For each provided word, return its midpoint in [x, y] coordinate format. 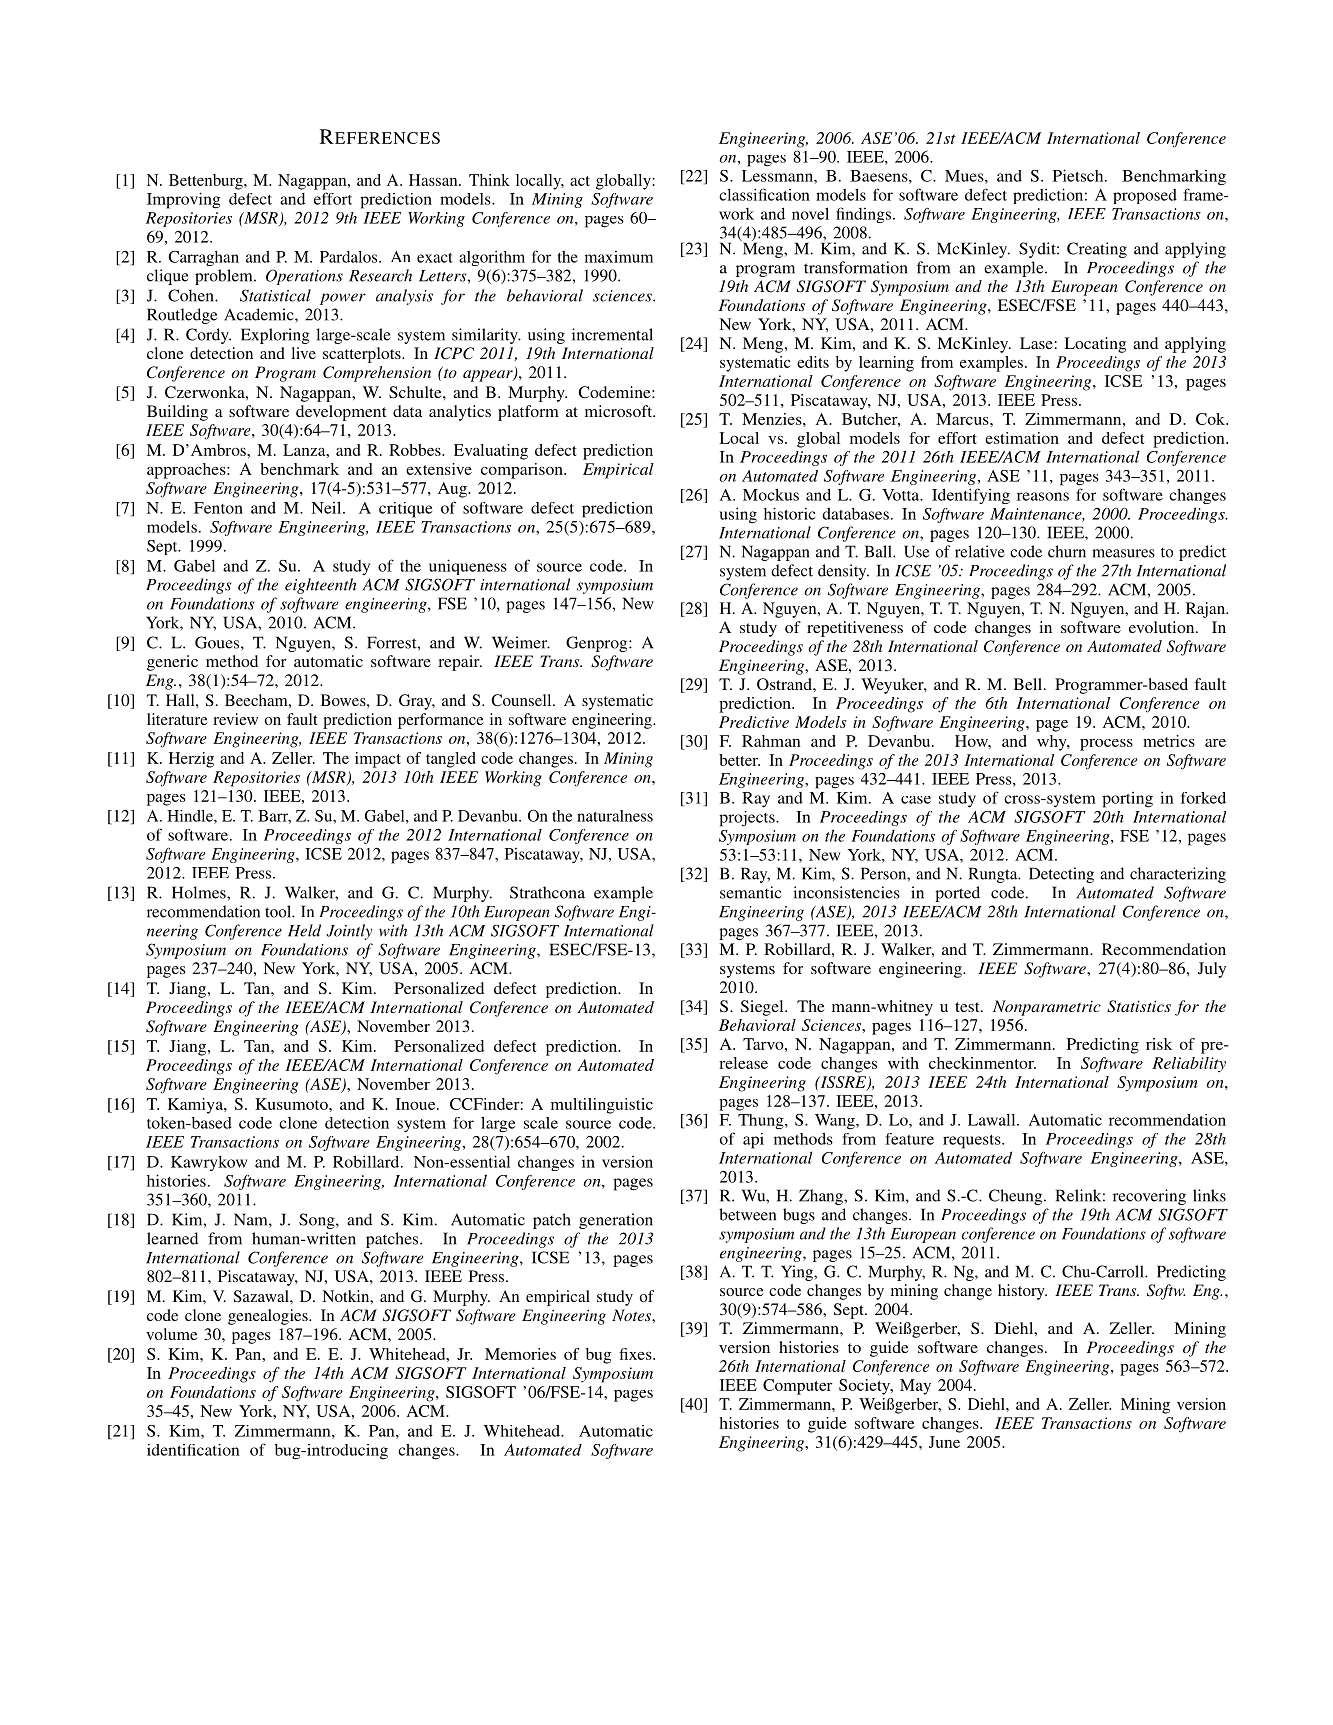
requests [973, 1142]
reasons [1043, 496]
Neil [327, 507]
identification [193, 1450]
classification [764, 194]
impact [378, 760]
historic [789, 513]
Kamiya [196, 1106]
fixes [636, 1354]
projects [748, 819]
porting [1127, 800]
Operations [304, 277]
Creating [1097, 250]
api [753, 1141]
